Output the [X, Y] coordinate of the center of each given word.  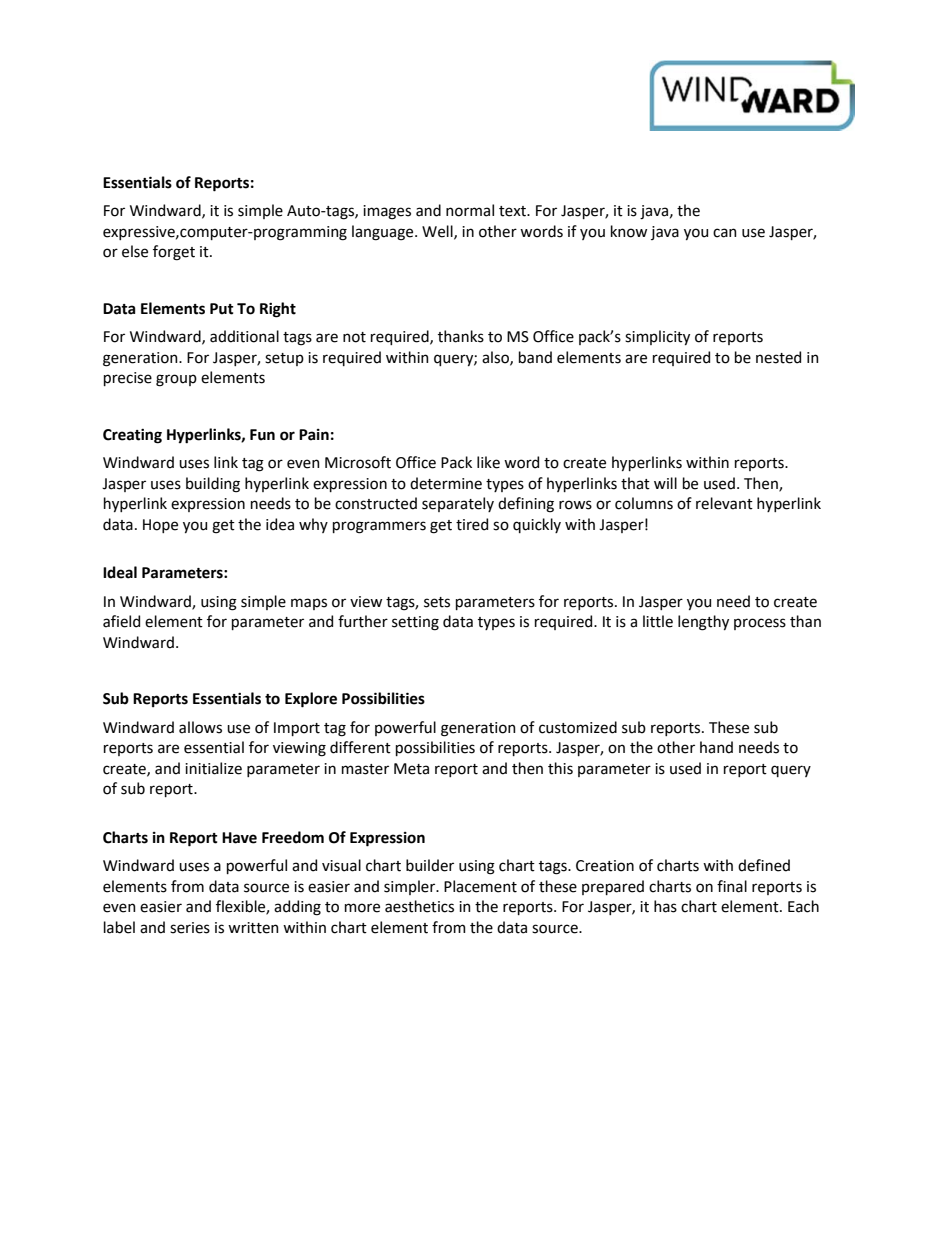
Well [438, 232]
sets [437, 602]
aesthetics [419, 906]
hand [716, 747]
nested [778, 357]
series [190, 928]
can [725, 233]
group [176, 380]
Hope [160, 526]
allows [200, 727]
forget [174, 253]
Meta [411, 769]
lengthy [703, 623]
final [732, 886]
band [535, 357]
